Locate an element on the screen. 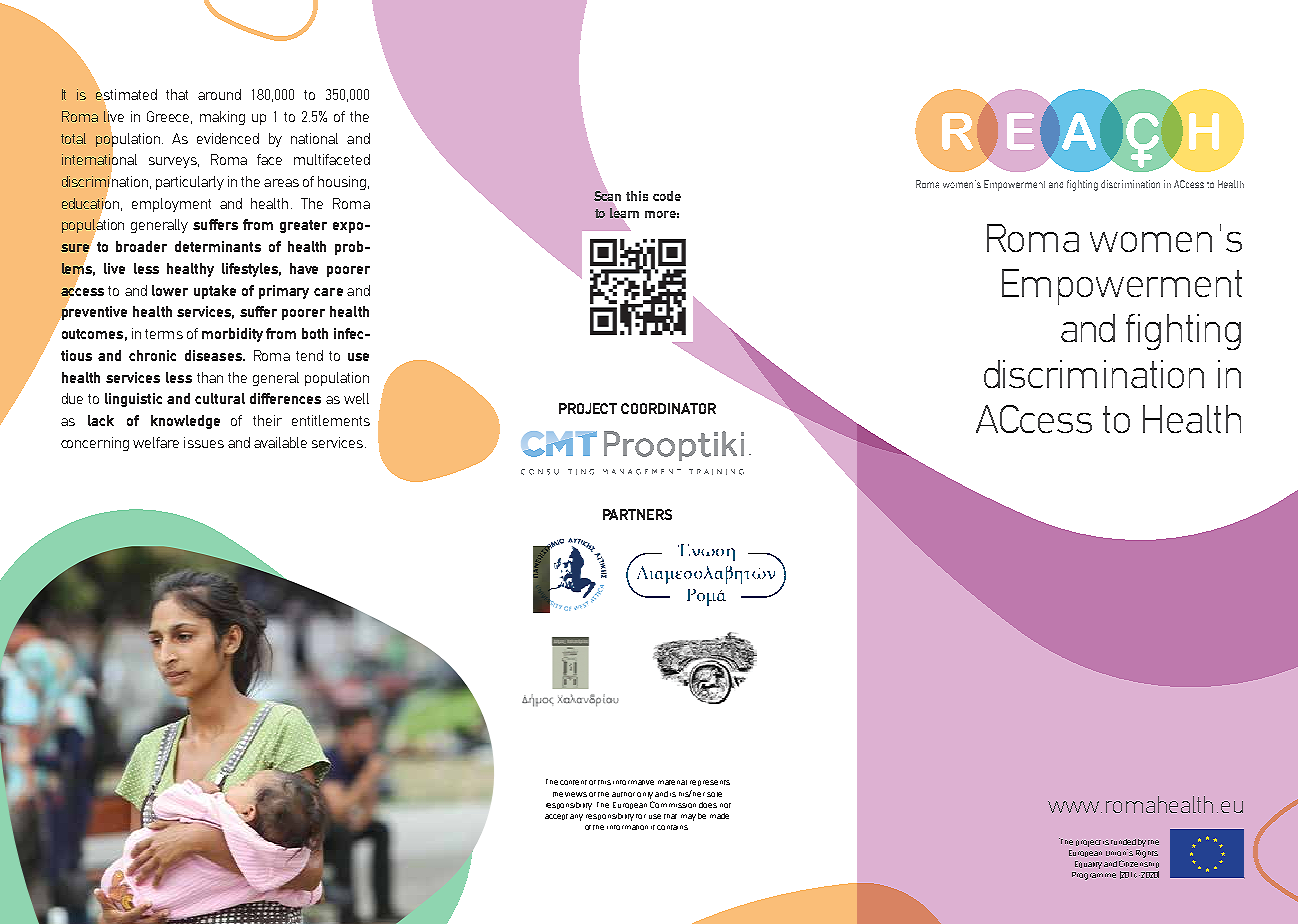 This screenshot has width=1298, height=924. code is located at coordinates (667, 196).
